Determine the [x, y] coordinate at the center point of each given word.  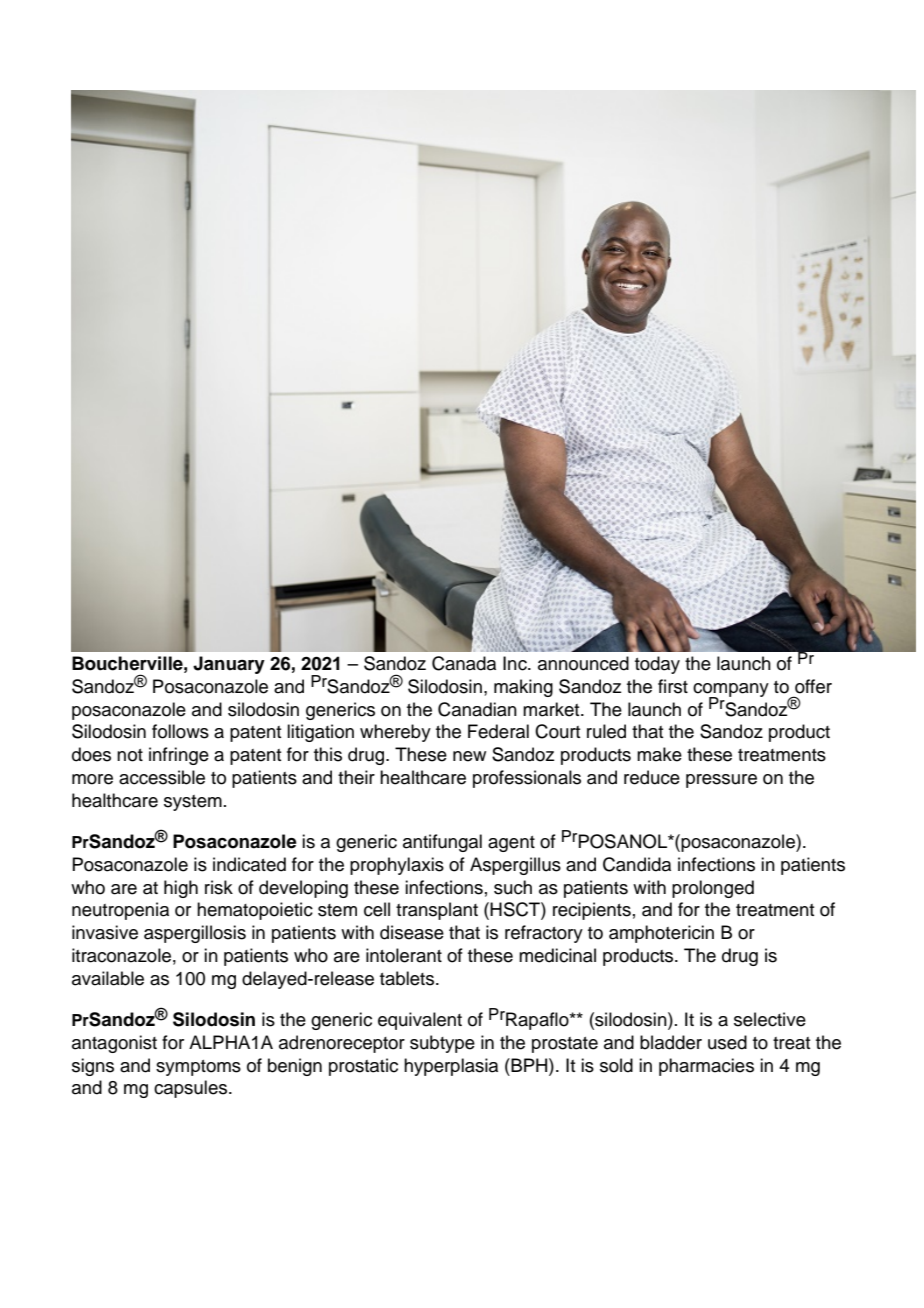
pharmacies [706, 1067]
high [181, 889]
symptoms [198, 1068]
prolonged [713, 889]
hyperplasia [451, 1067]
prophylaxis [397, 866]
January [229, 665]
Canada [464, 663]
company [731, 691]
